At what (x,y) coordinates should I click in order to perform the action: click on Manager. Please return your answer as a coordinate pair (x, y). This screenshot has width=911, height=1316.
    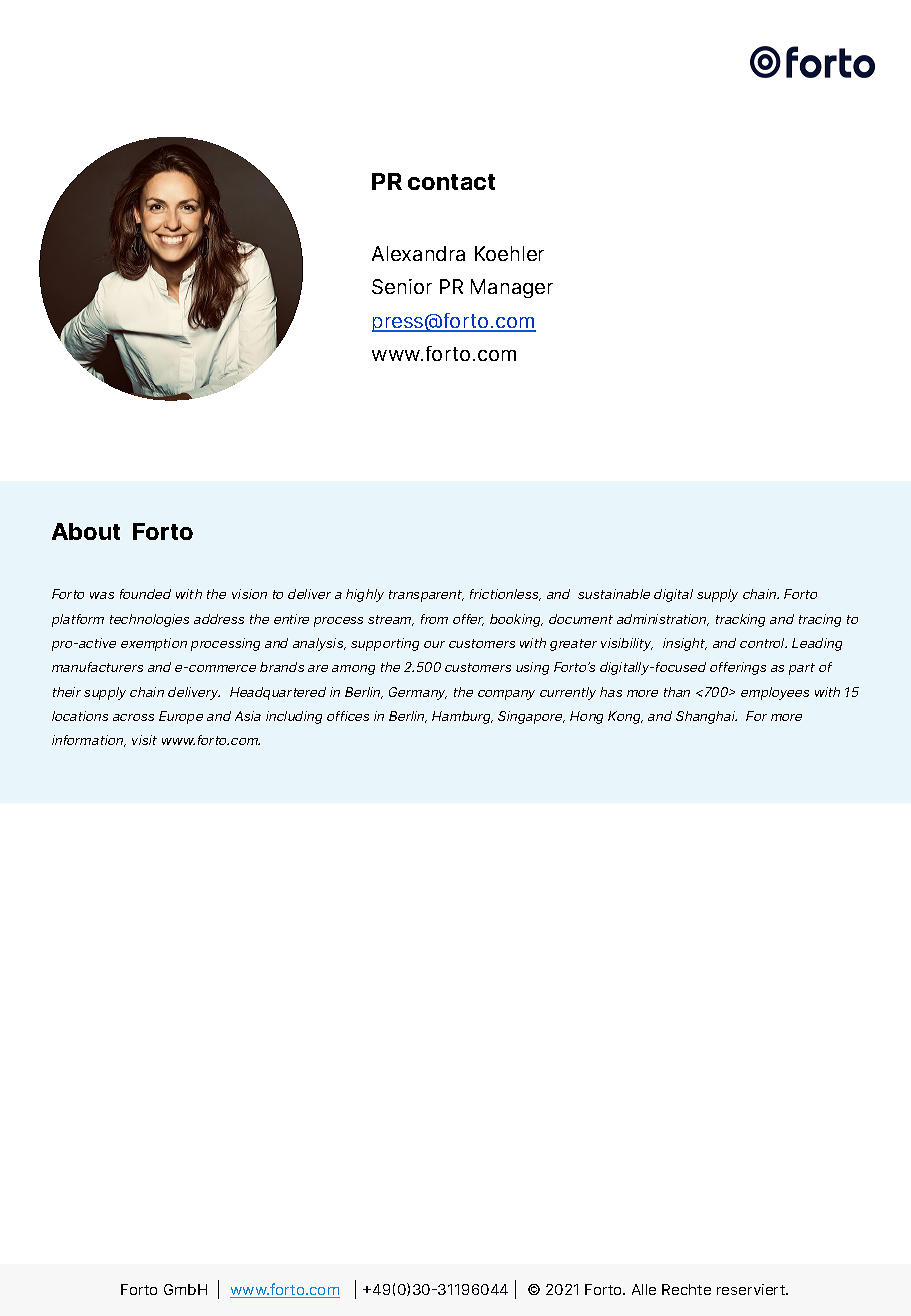
    Looking at the image, I should click on (512, 288).
